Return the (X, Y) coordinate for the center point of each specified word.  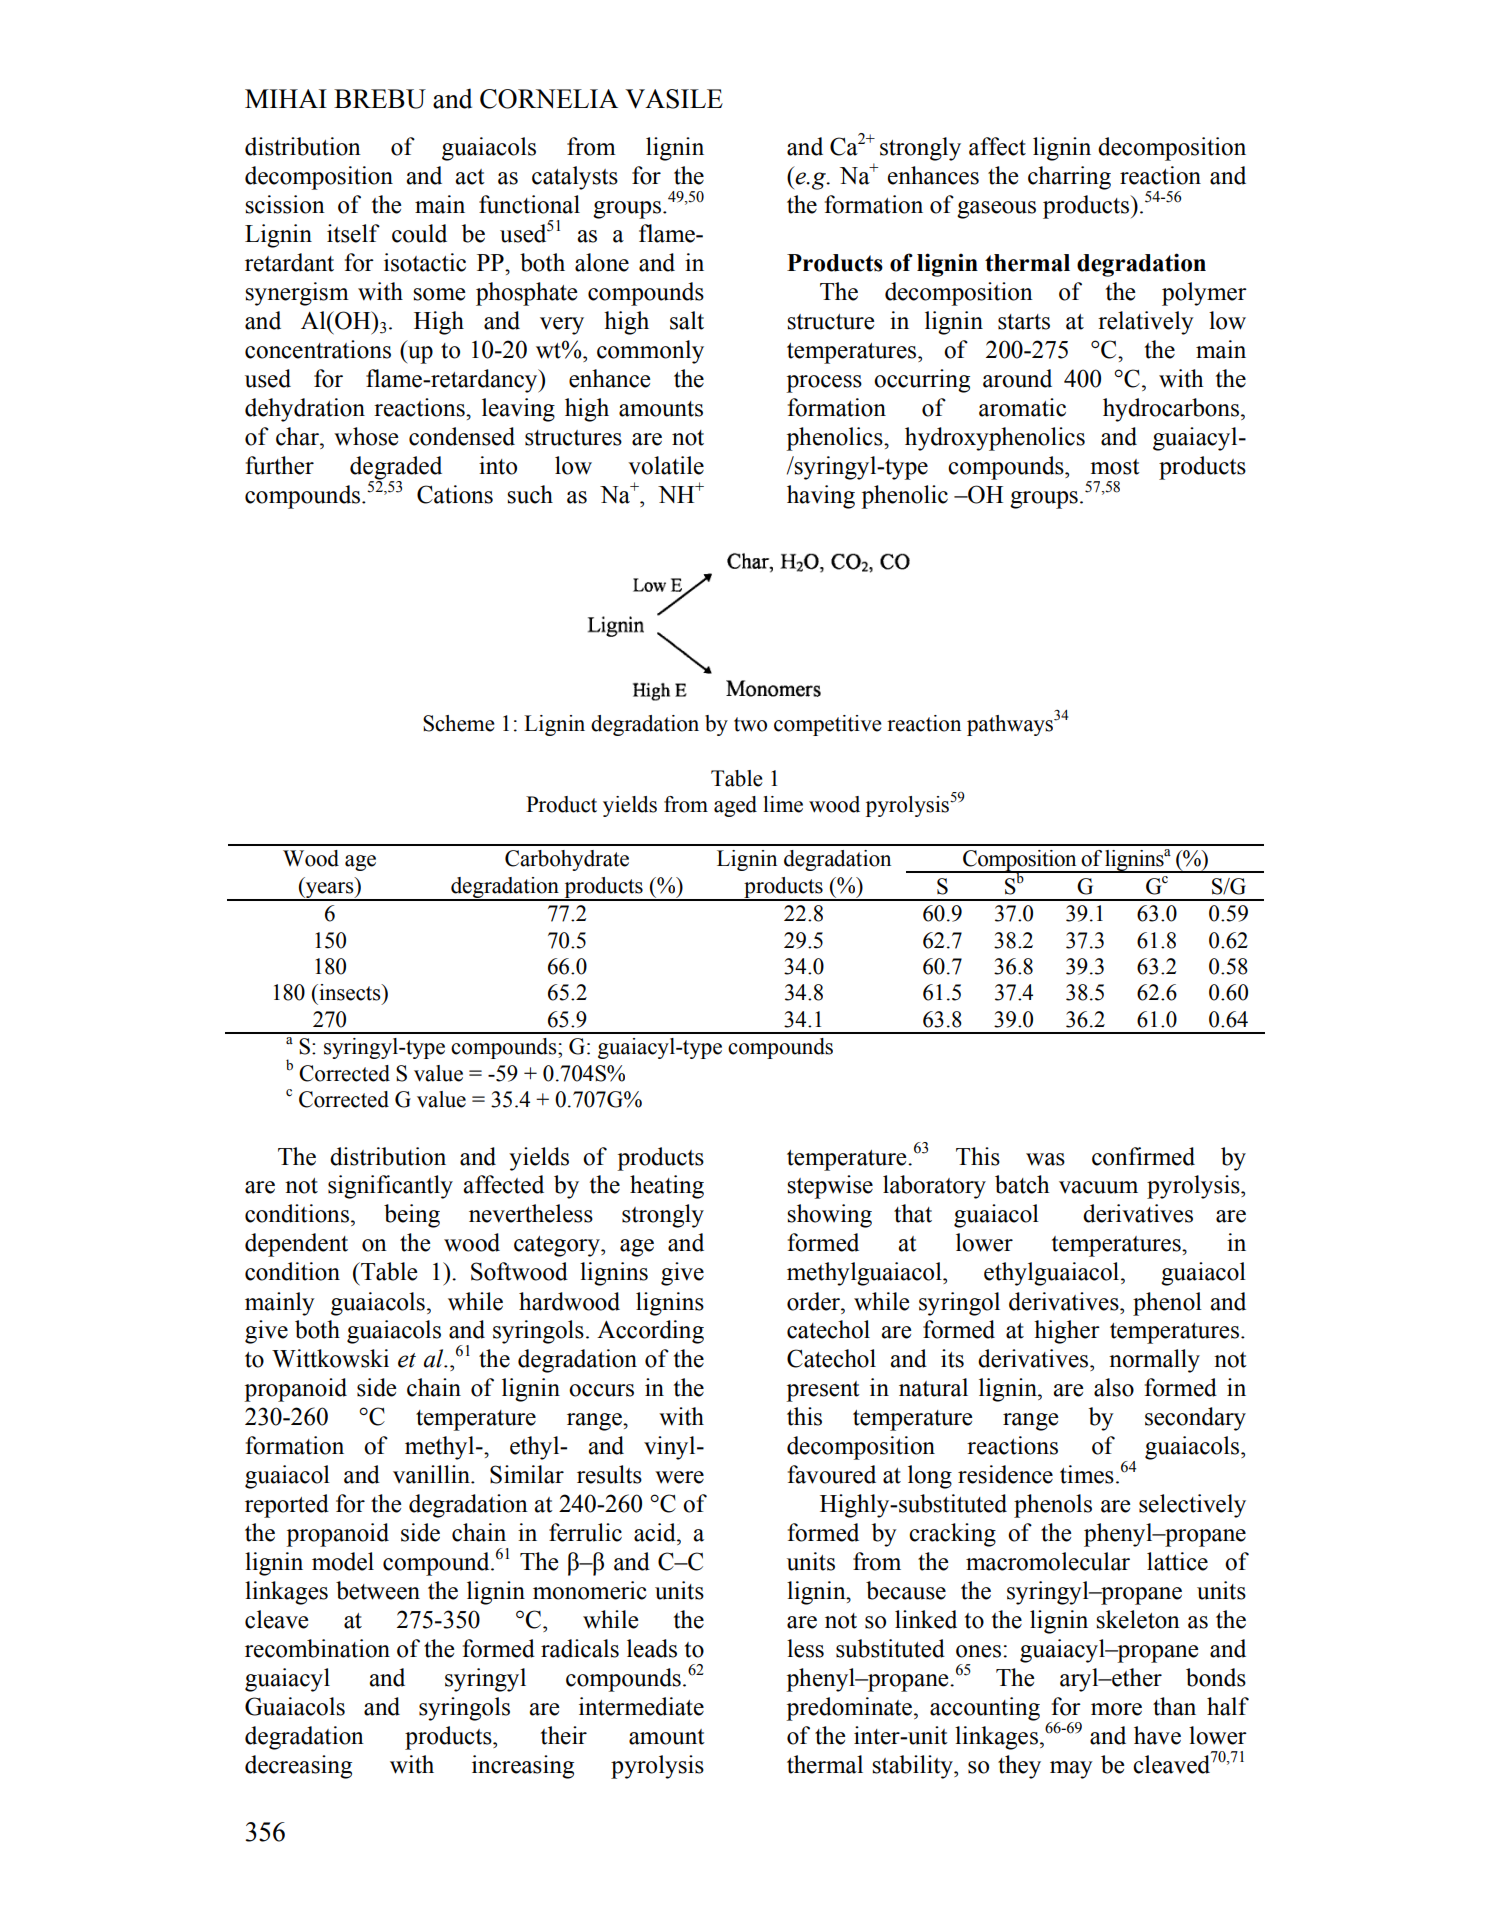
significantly (390, 1187)
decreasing (298, 1767)
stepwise (830, 1187)
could (419, 233)
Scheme (459, 723)
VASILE (674, 99)
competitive (828, 725)
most (1115, 467)
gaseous (996, 210)
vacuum (1098, 1187)
